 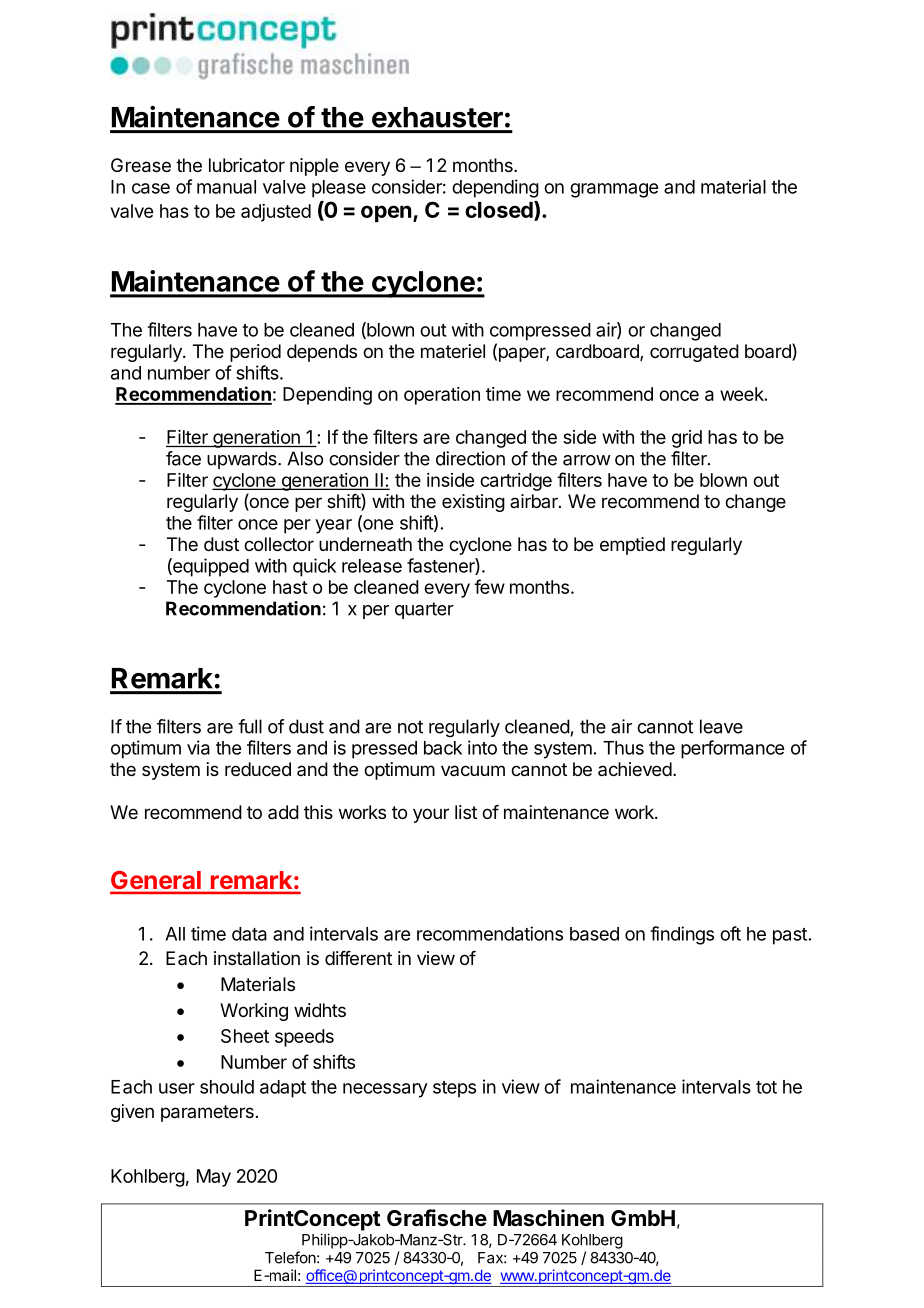 What do you see at coordinates (687, 439) in the screenshot?
I see `grid` at bounding box center [687, 439].
